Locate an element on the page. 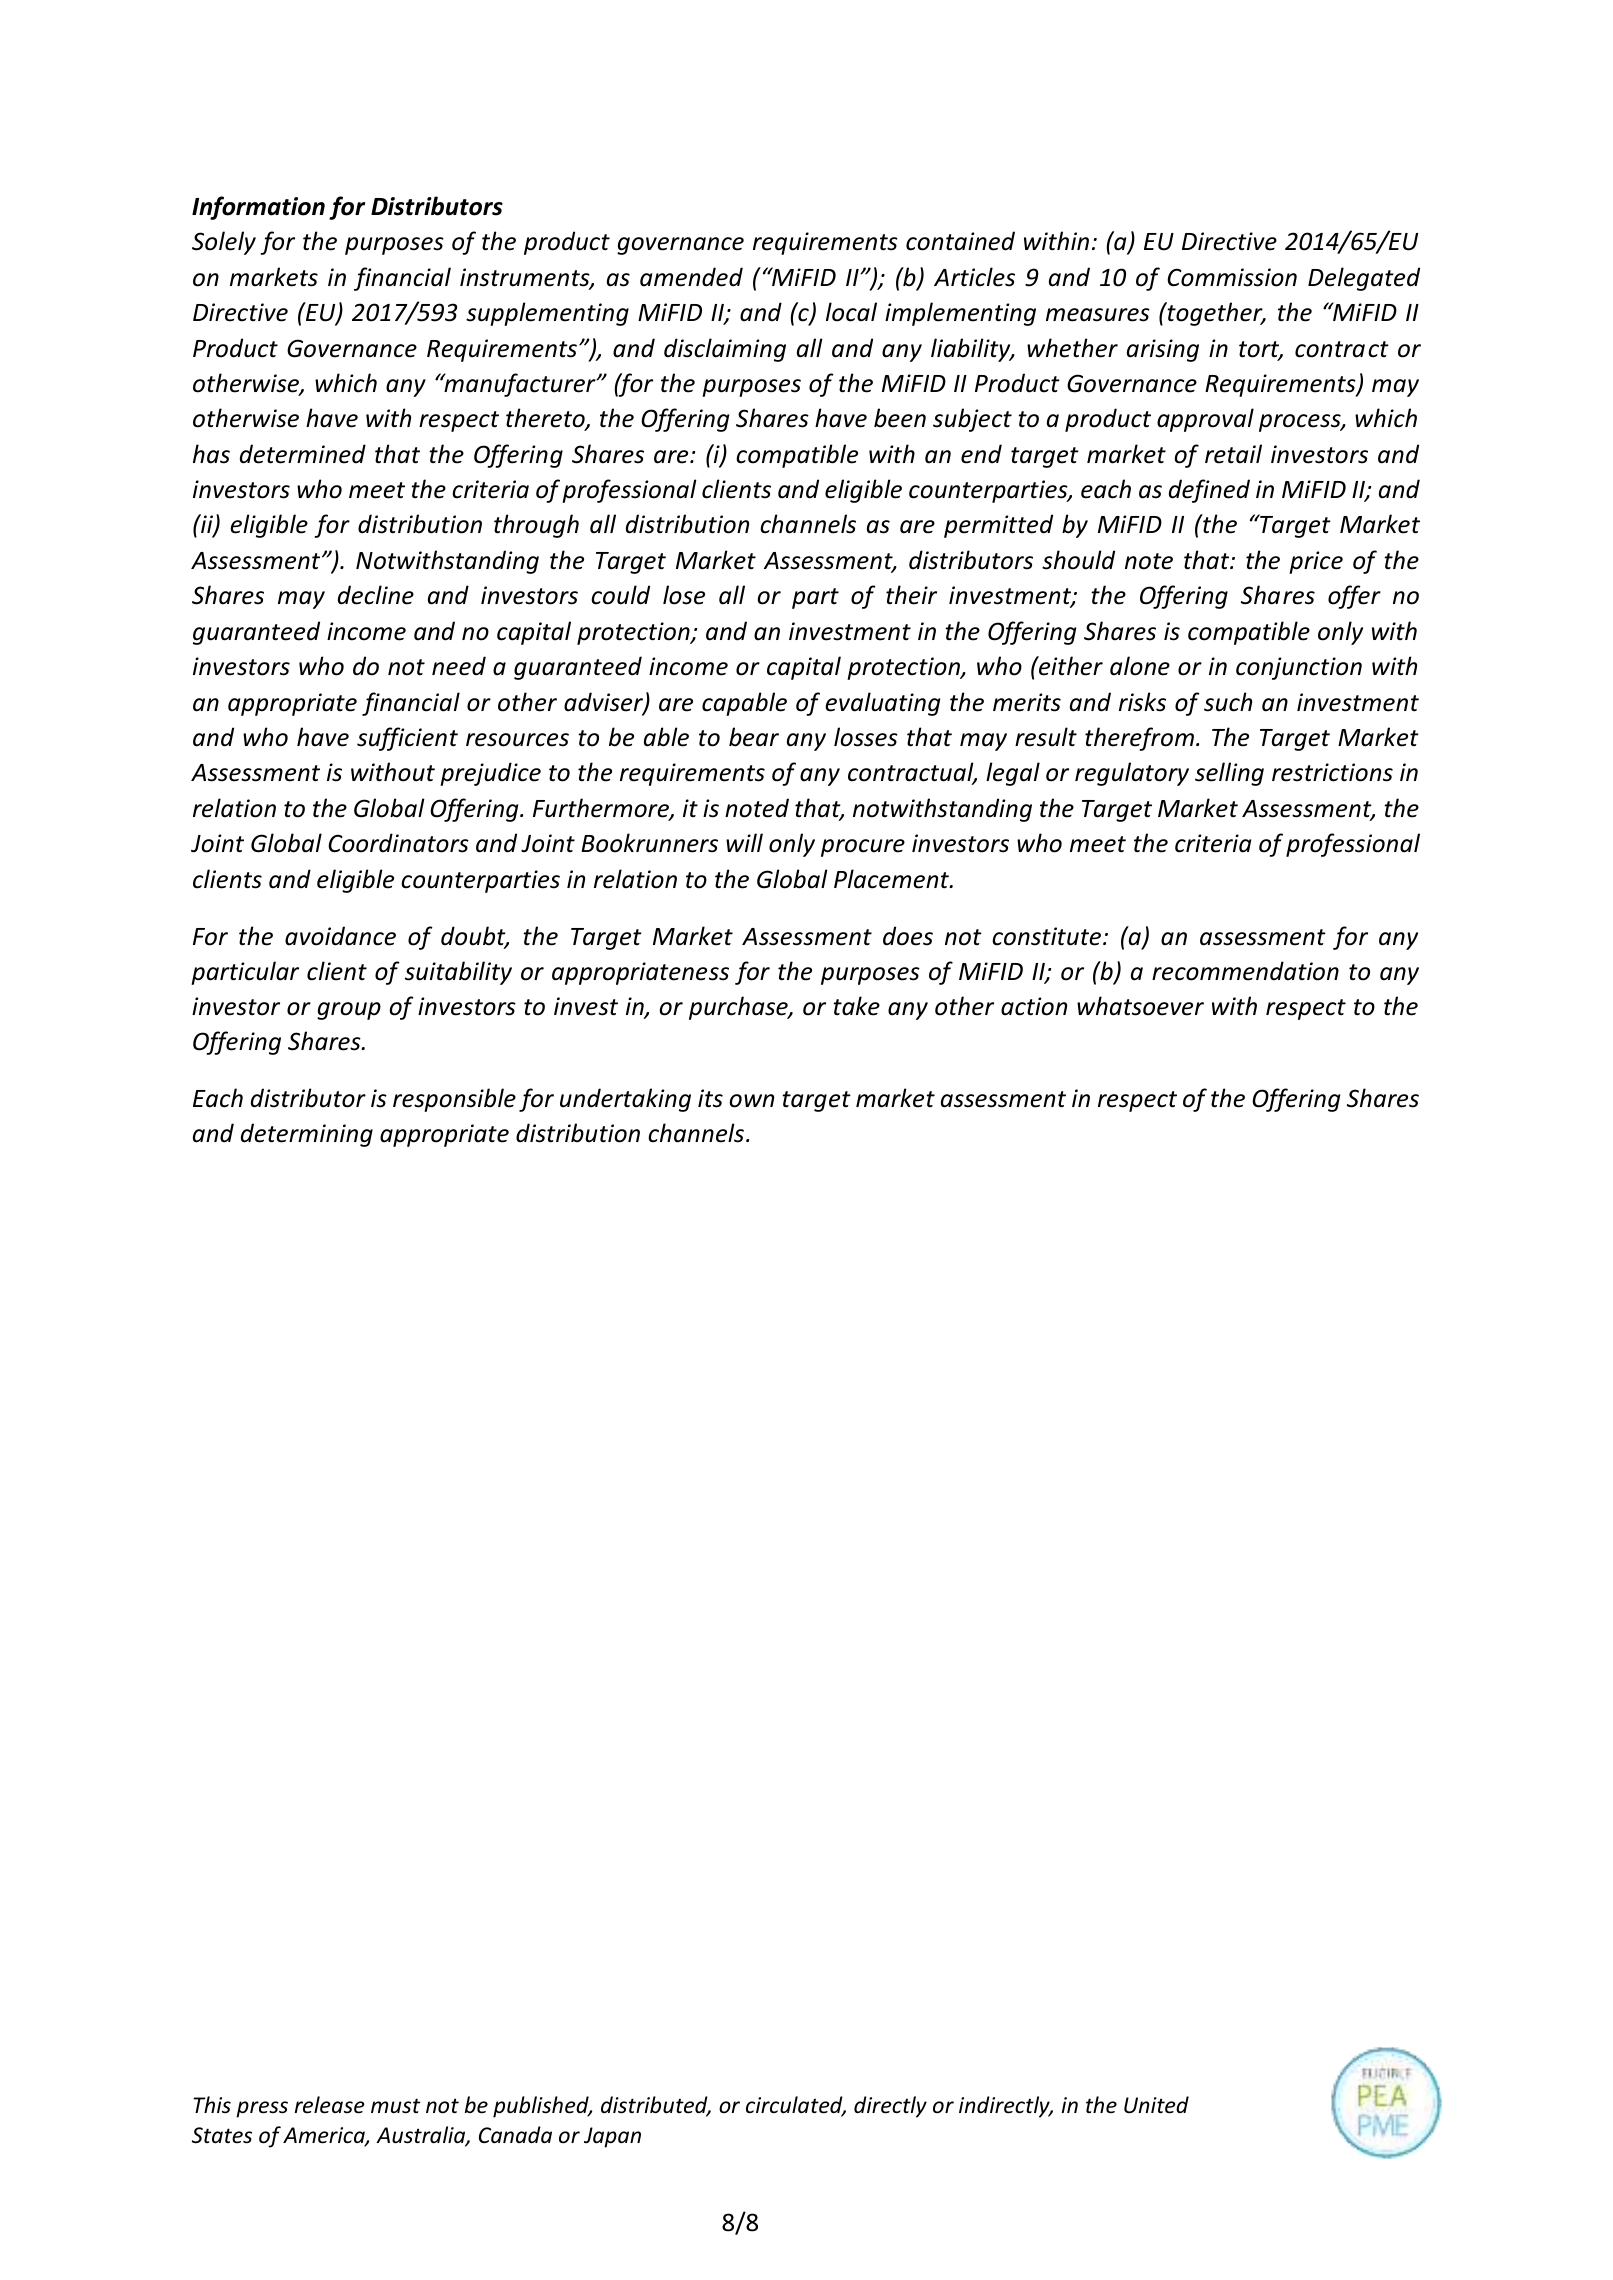  Japan is located at coordinates (612, 2137).
